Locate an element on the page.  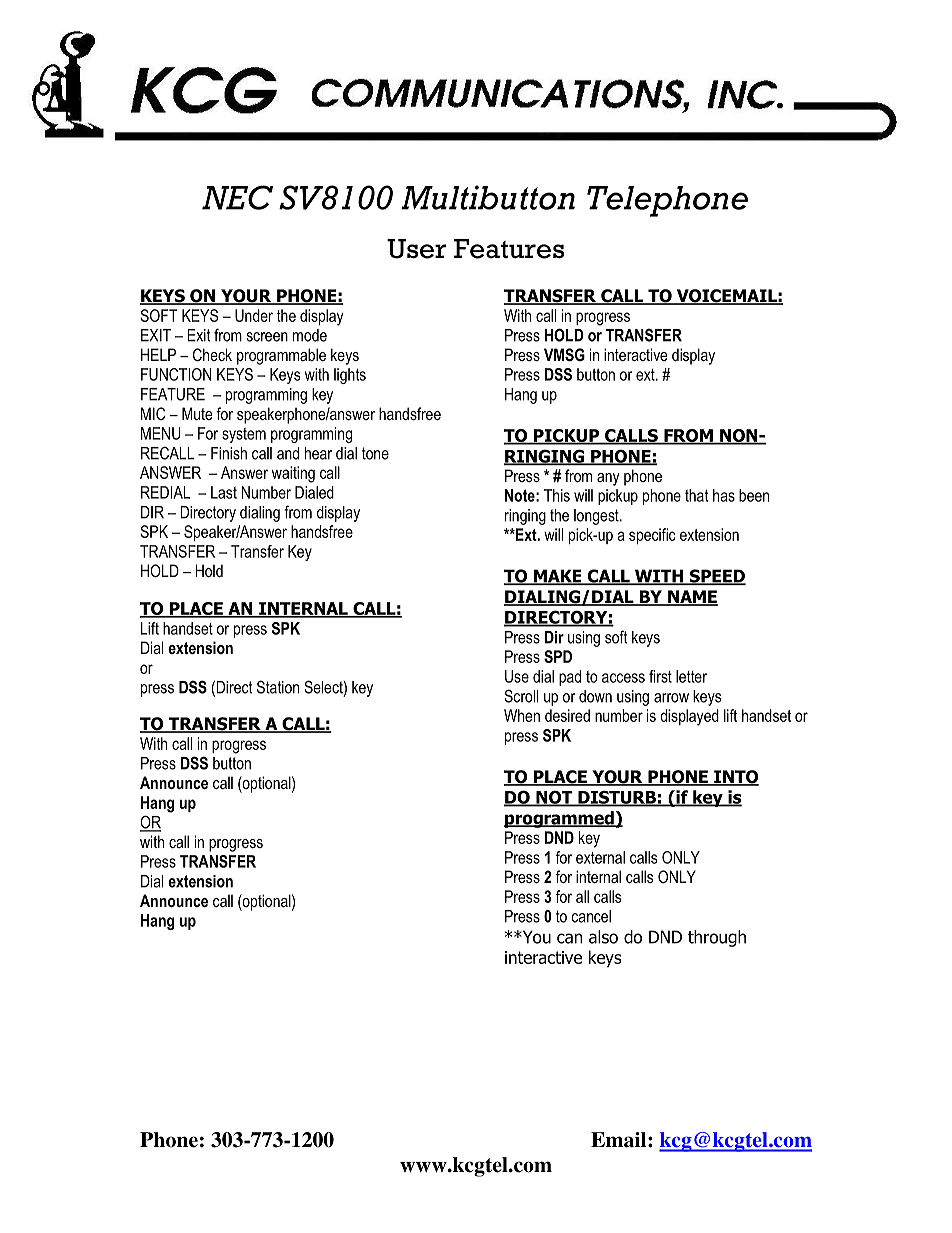
Last is located at coordinates (224, 492).
